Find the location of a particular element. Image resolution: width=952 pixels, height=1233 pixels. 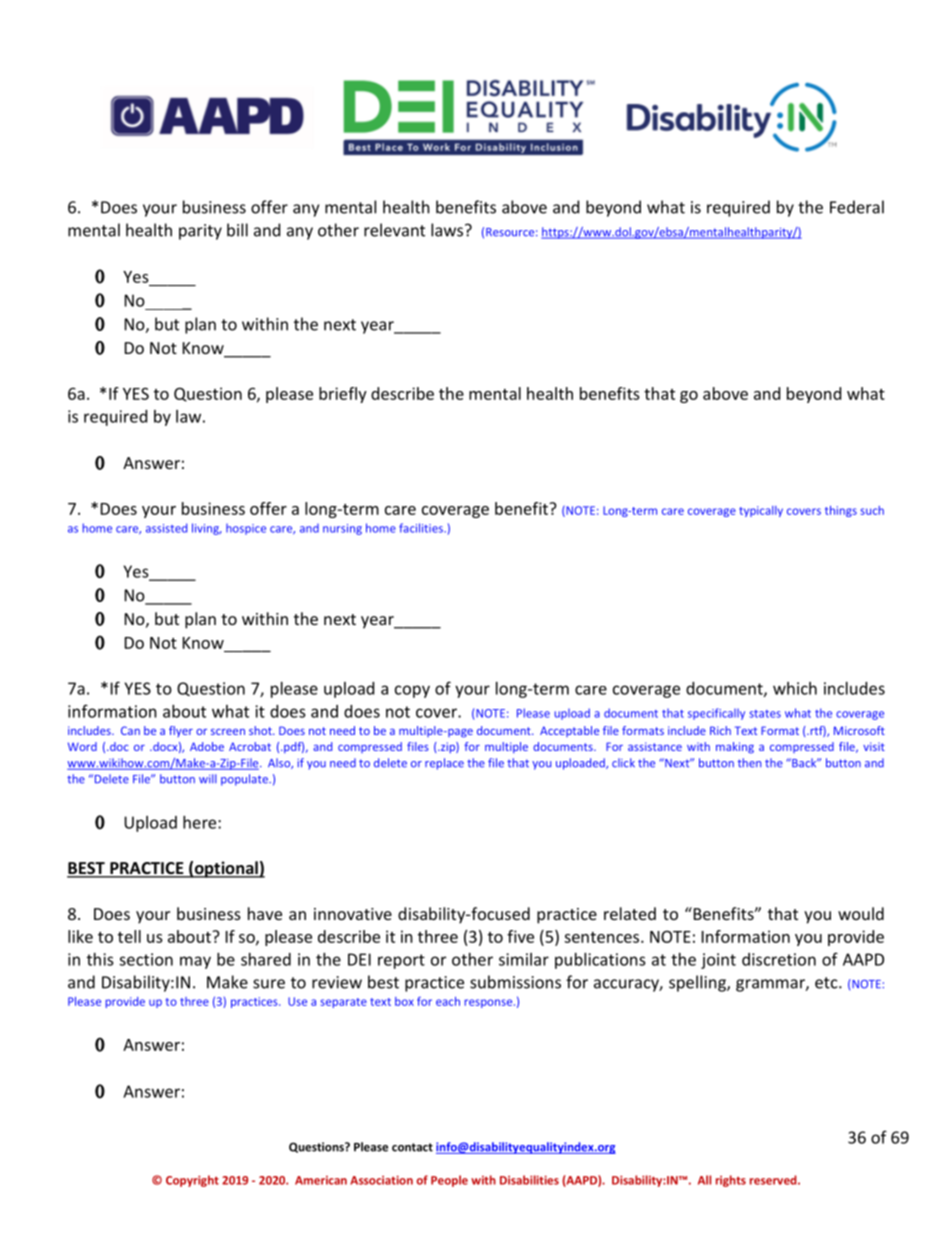

laws is located at coordinates (448, 230).
